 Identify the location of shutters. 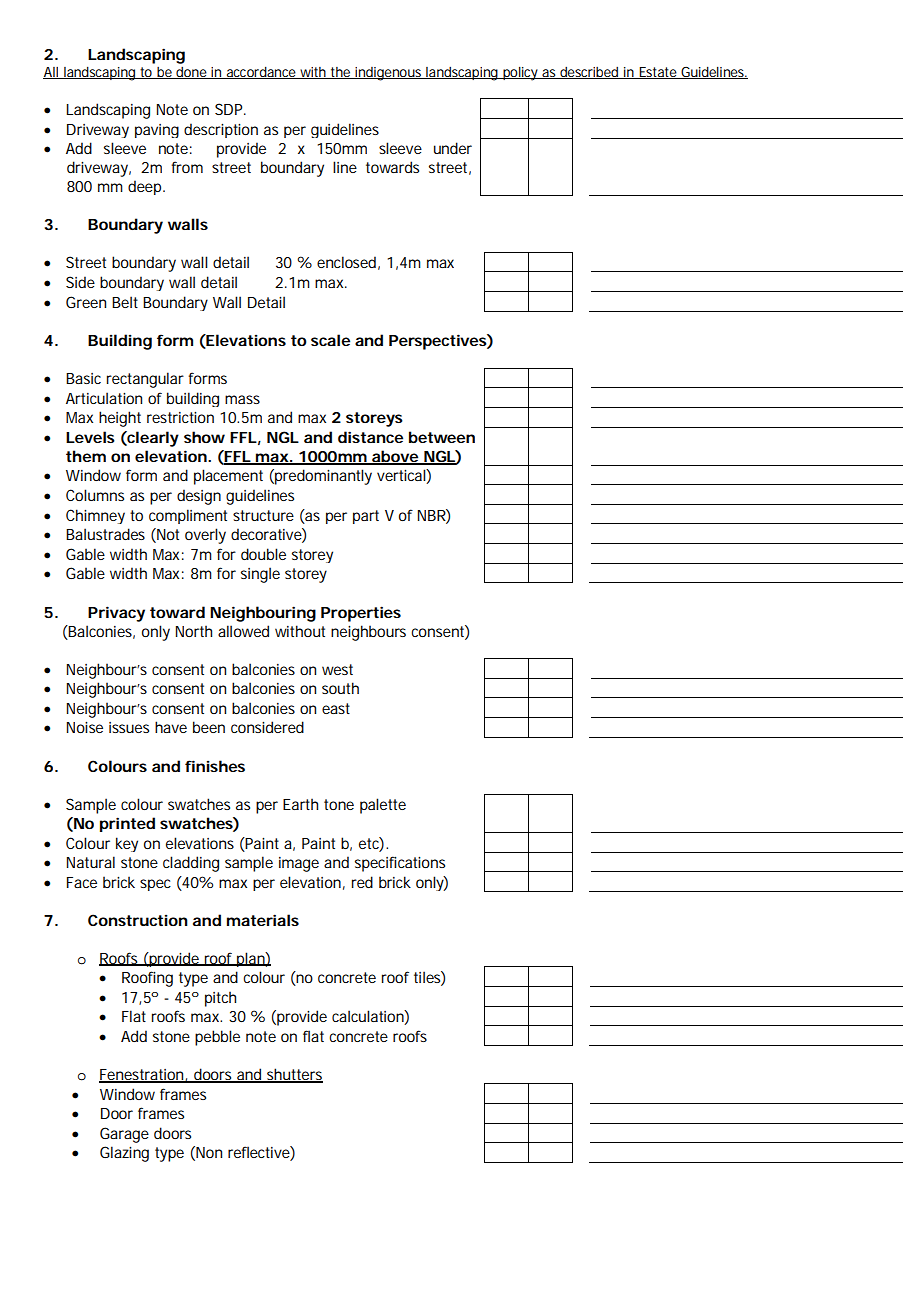
(294, 1075).
